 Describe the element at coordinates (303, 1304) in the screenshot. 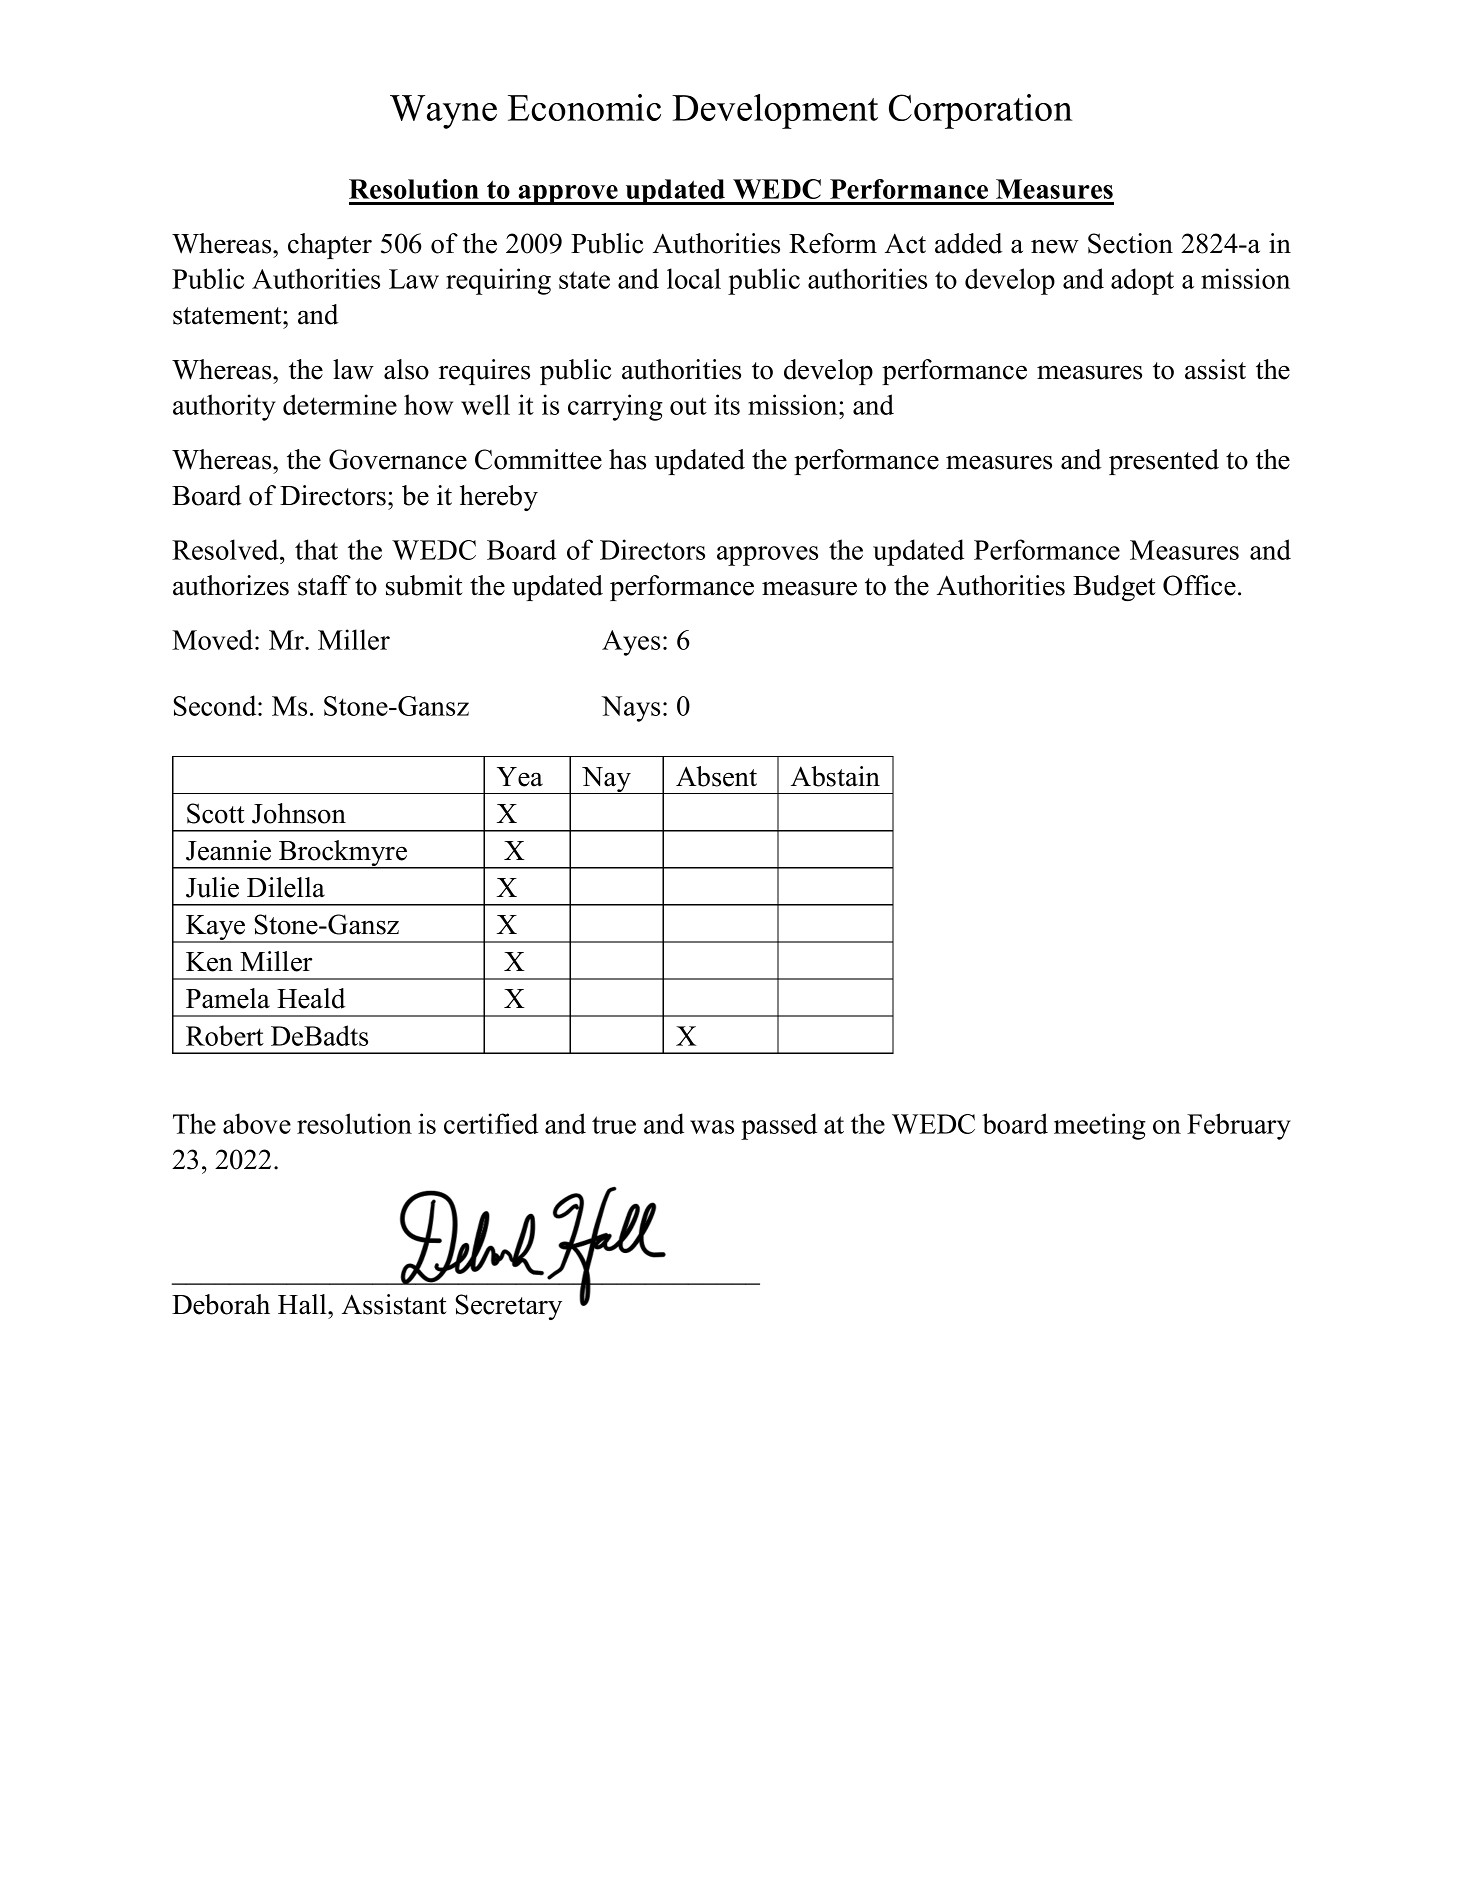

I see `Hall` at that location.
